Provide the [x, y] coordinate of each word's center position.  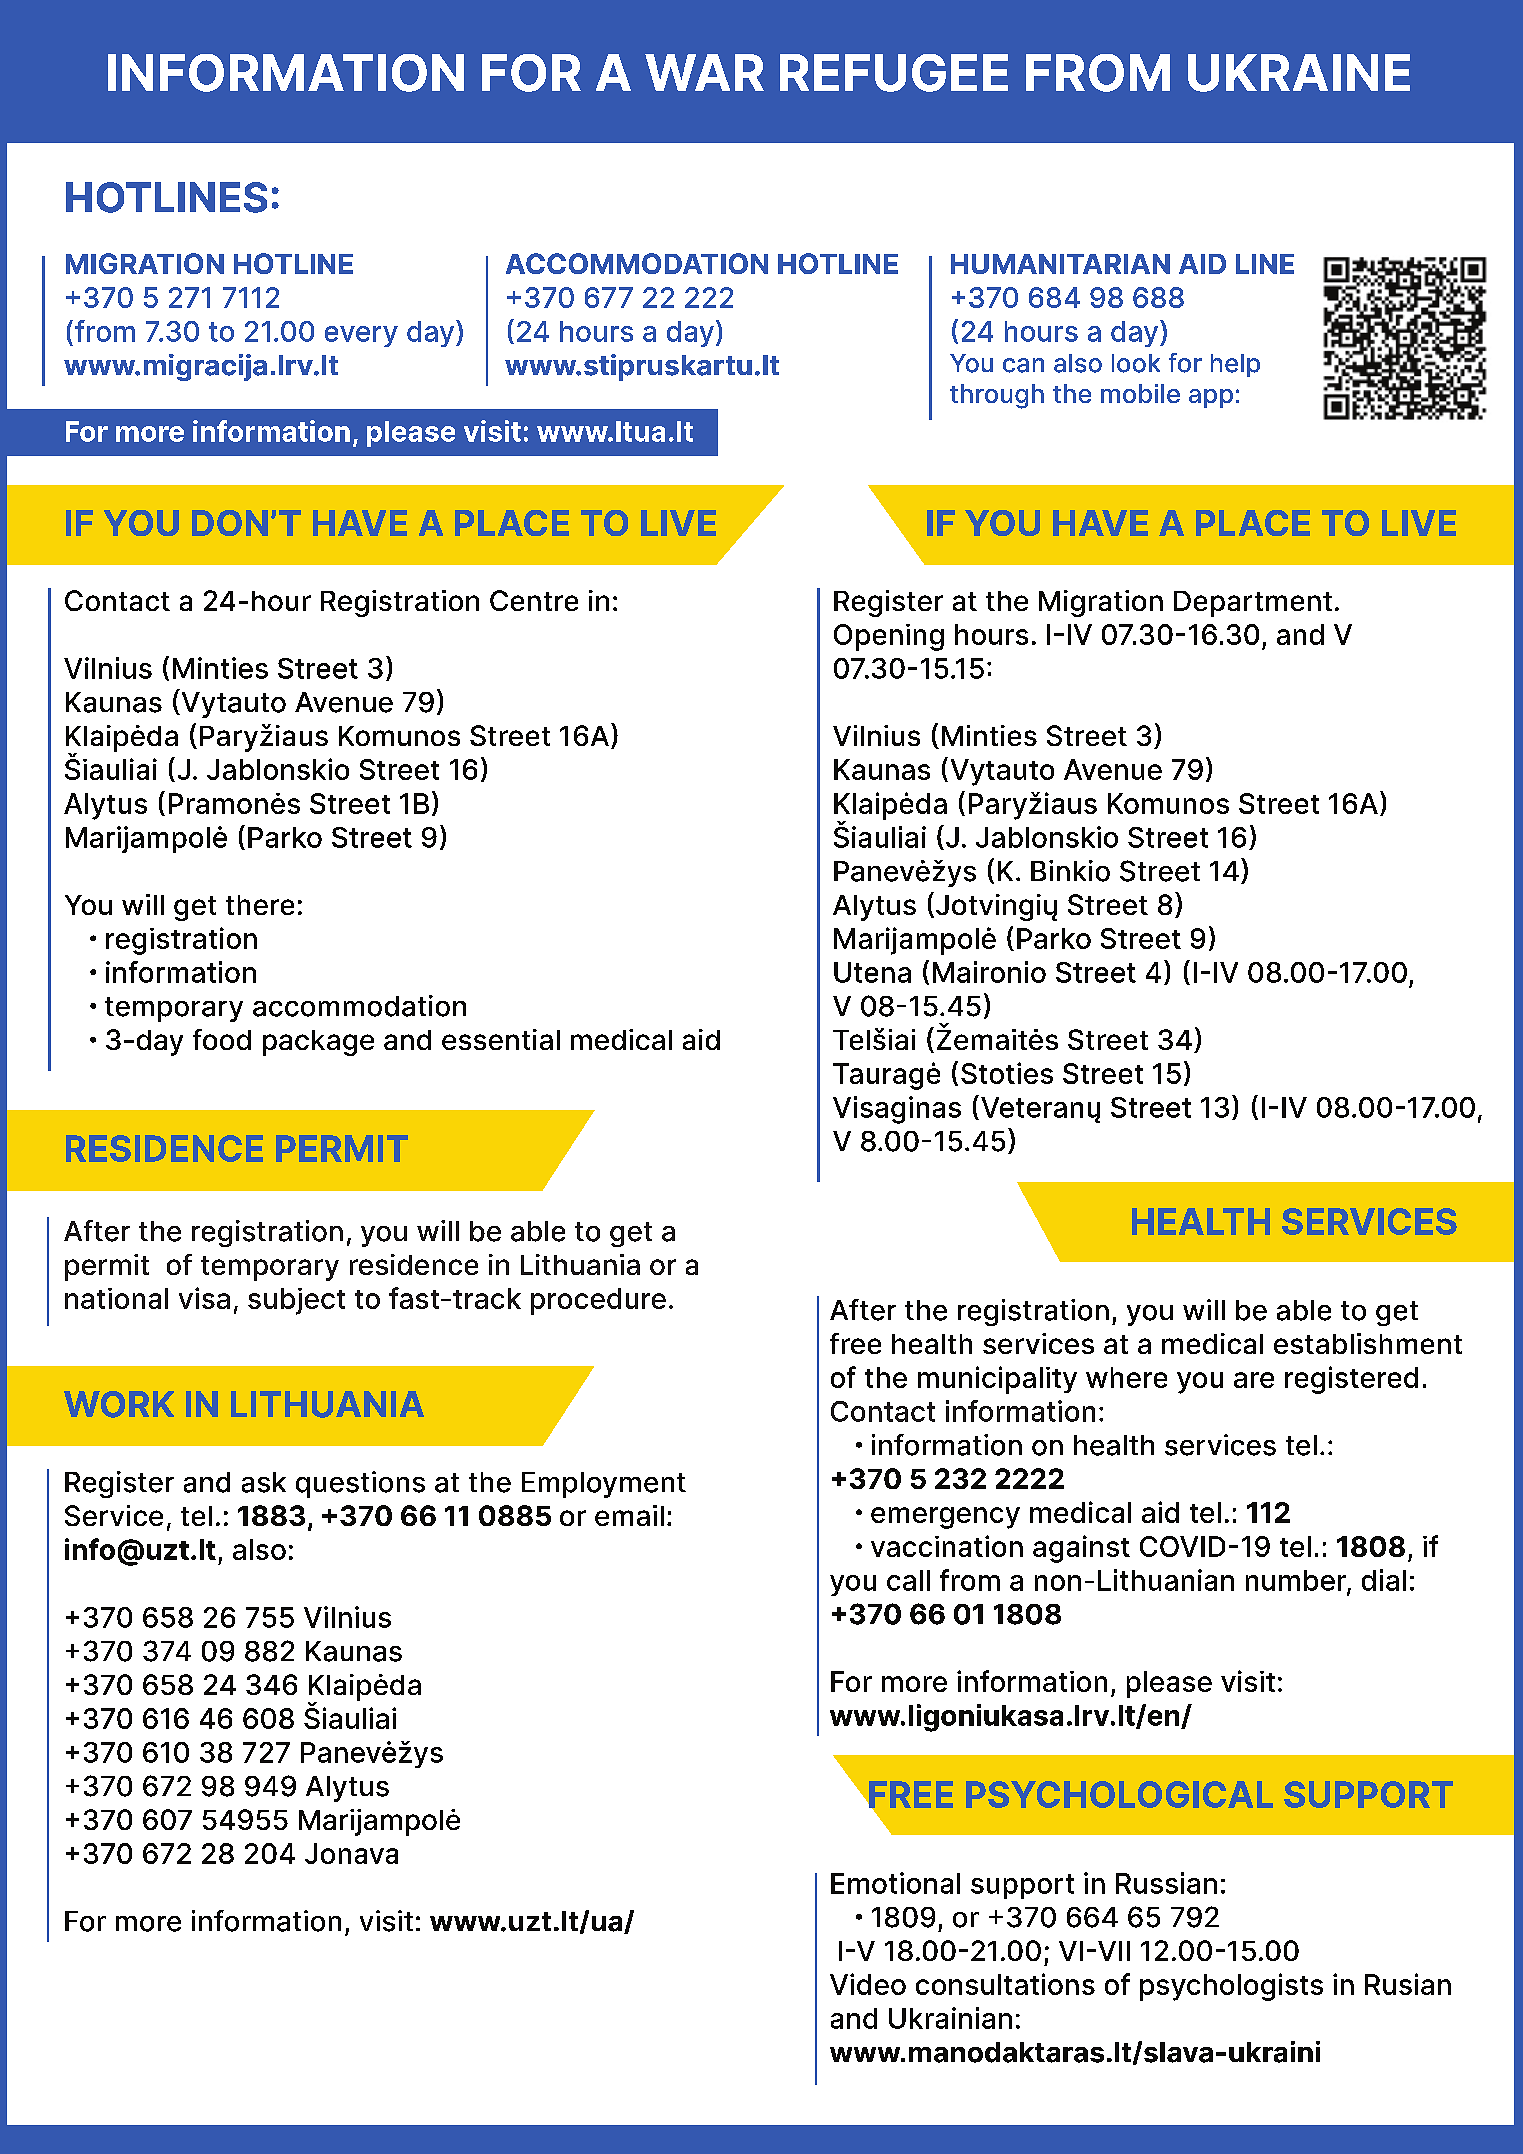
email [629, 1515]
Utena [872, 972]
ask [264, 1482]
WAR [704, 72]
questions [360, 1484]
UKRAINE [1299, 73]
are [1254, 1380]
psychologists [1231, 1987]
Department [1253, 604]
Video [868, 1984]
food [222, 1039]
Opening [889, 637]
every [361, 336]
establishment [1368, 1343]
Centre [534, 600]
